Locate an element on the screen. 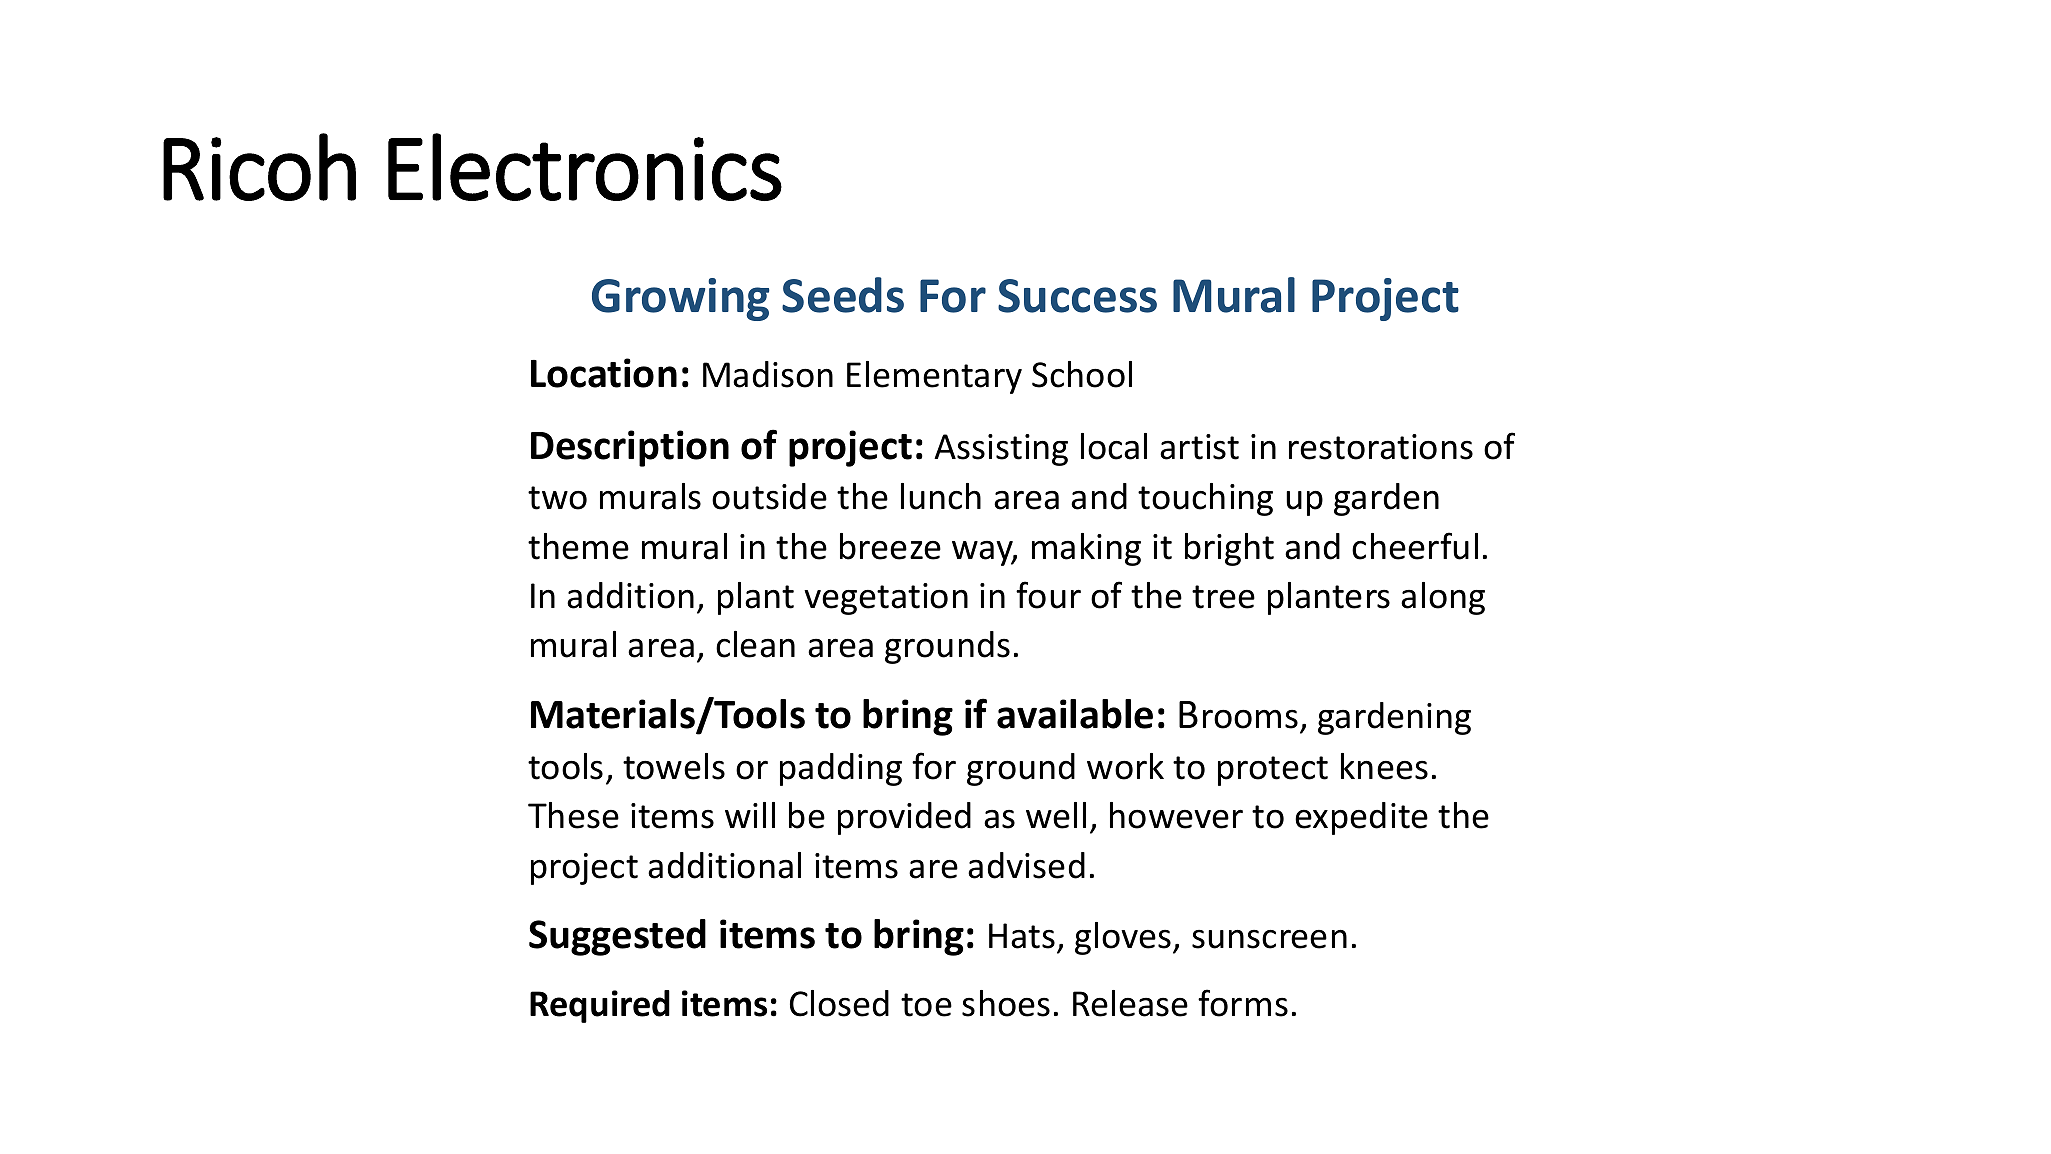 Image resolution: width=2051 pixels, height=1154 pixels. Required is located at coordinates (600, 1006).
